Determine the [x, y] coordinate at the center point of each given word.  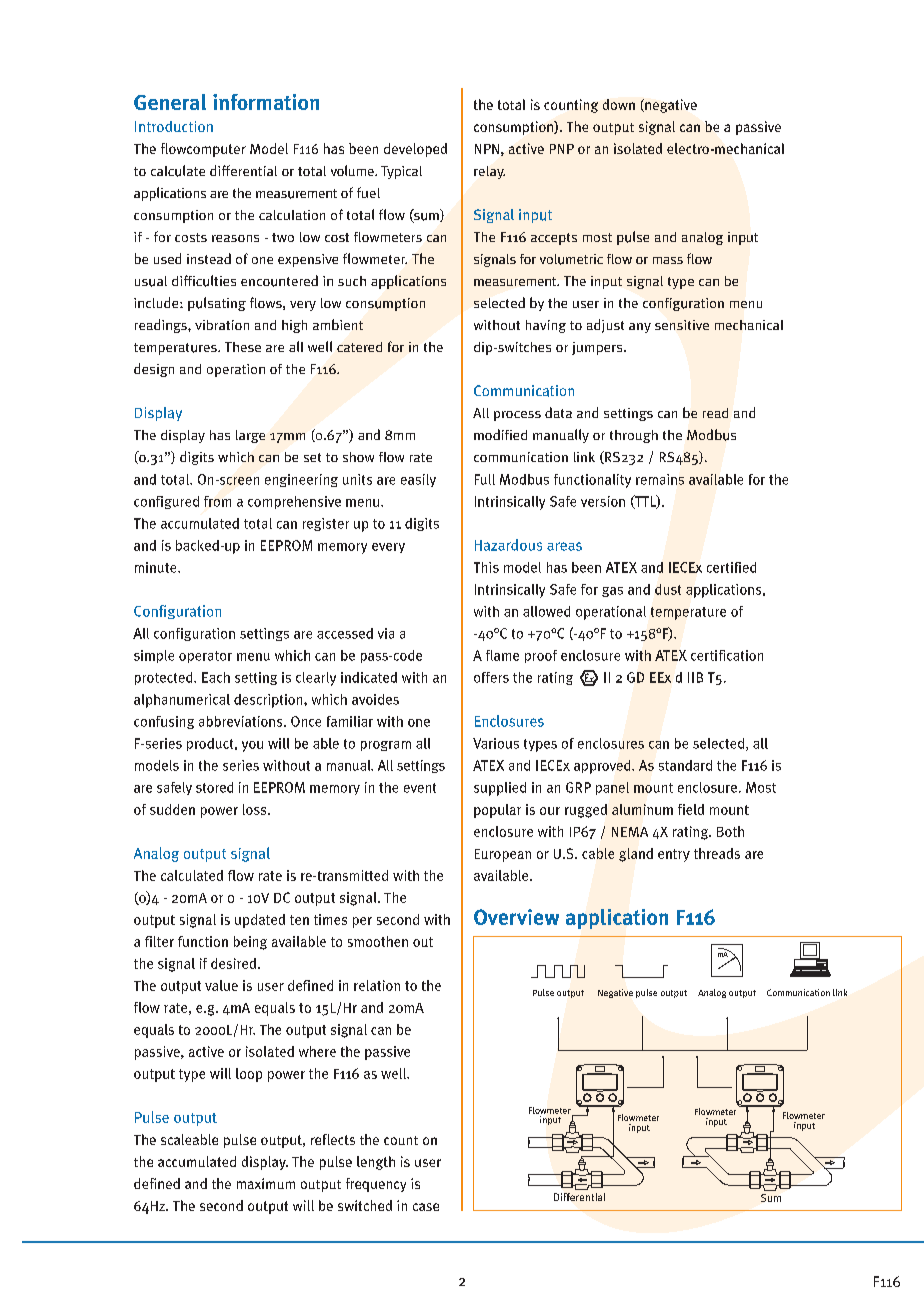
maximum [266, 1183]
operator [205, 657]
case [426, 1207]
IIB [695, 677]
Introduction [174, 126]
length [376, 1163]
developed [415, 150]
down [619, 104]
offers [491, 677]
